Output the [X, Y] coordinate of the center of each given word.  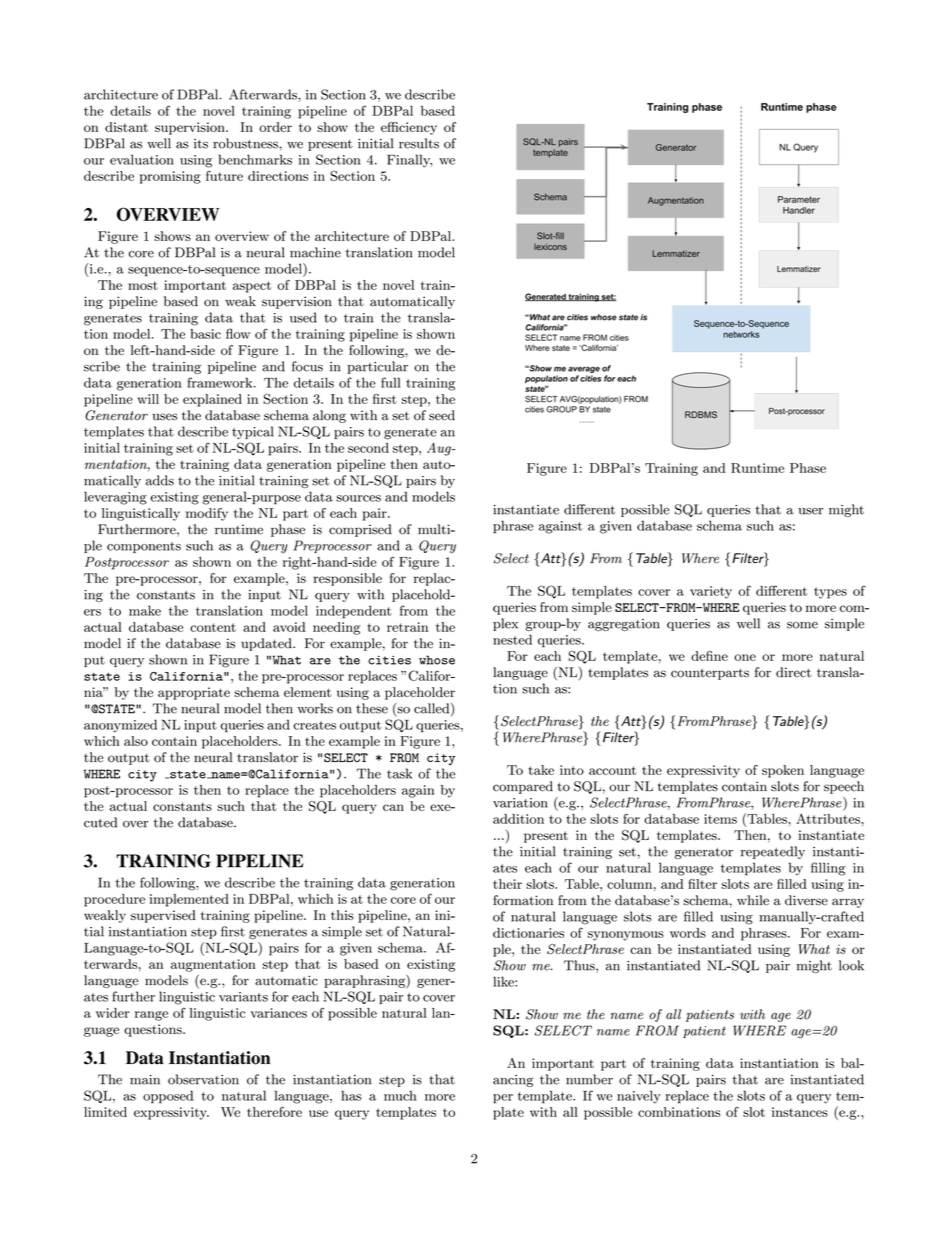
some [802, 625]
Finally [409, 161]
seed [442, 415]
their [507, 884]
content [213, 627]
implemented [189, 900]
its [201, 144]
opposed [168, 1097]
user [810, 511]
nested [512, 639]
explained [212, 400]
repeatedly [773, 852]
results [419, 143]
